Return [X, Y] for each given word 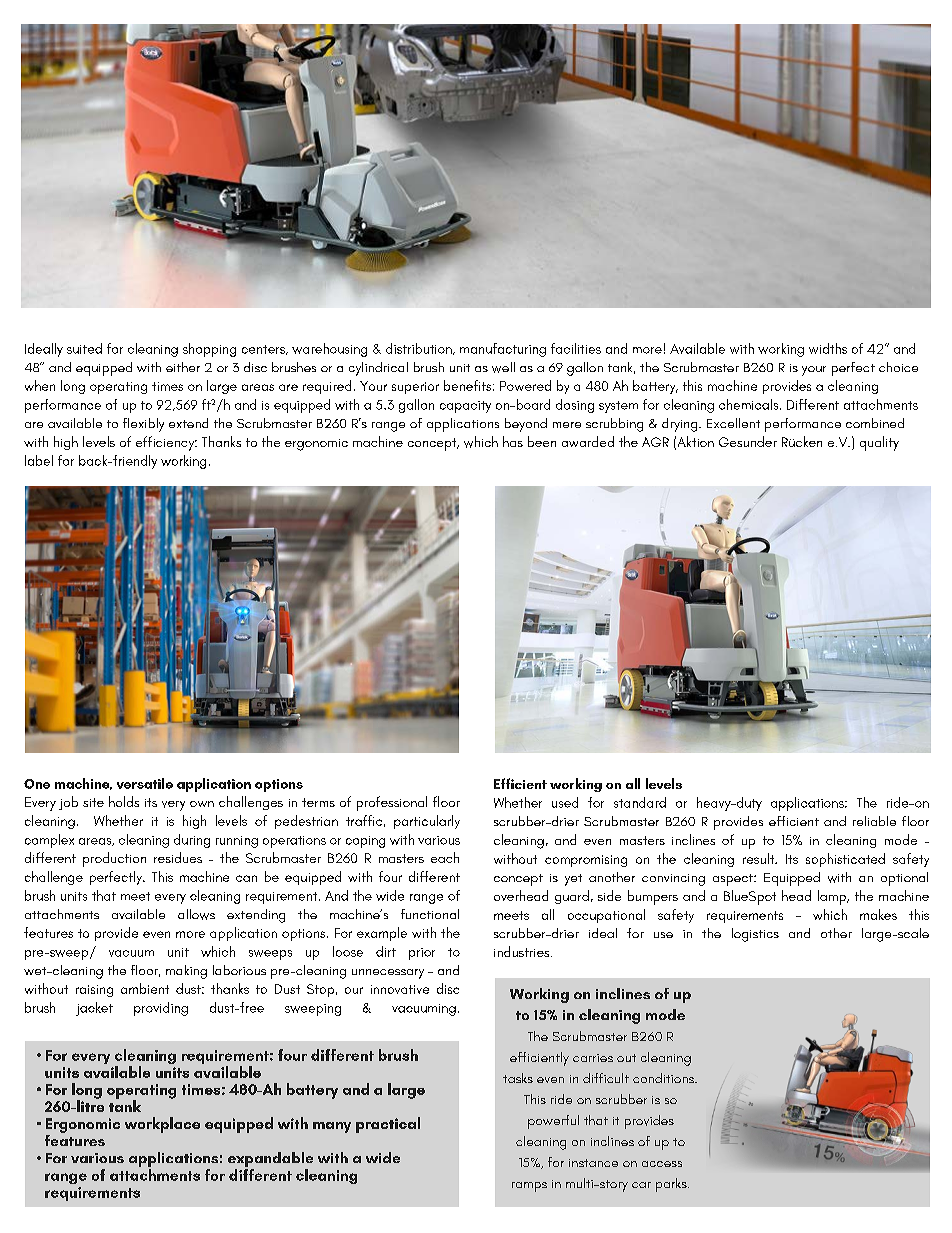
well [503, 367]
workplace [162, 1125]
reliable [874, 821]
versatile [145, 783]
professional [392, 803]
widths [828, 348]
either [183, 367]
